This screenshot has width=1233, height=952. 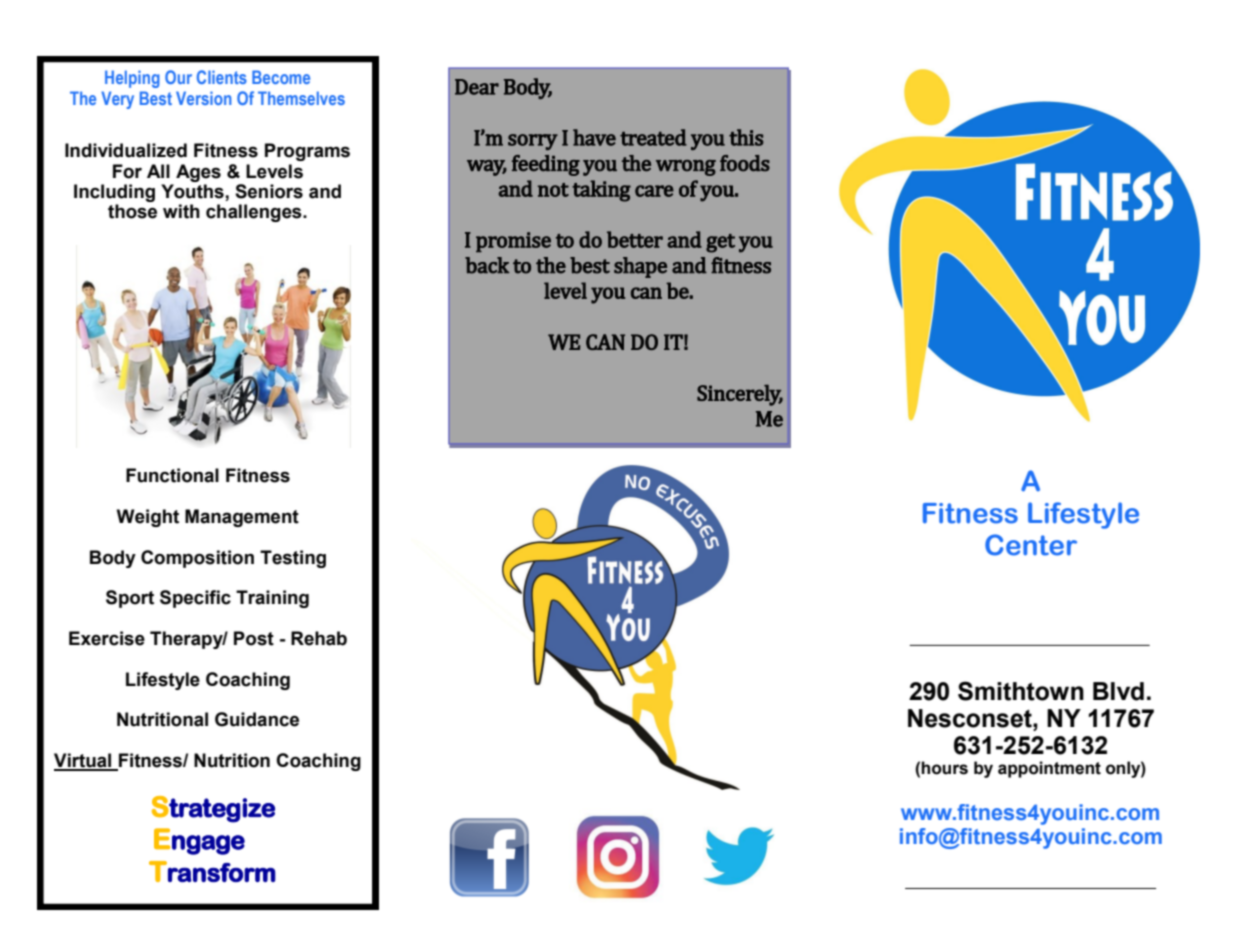 What do you see at coordinates (1049, 769) in the screenshot?
I see `appointment` at bounding box center [1049, 769].
